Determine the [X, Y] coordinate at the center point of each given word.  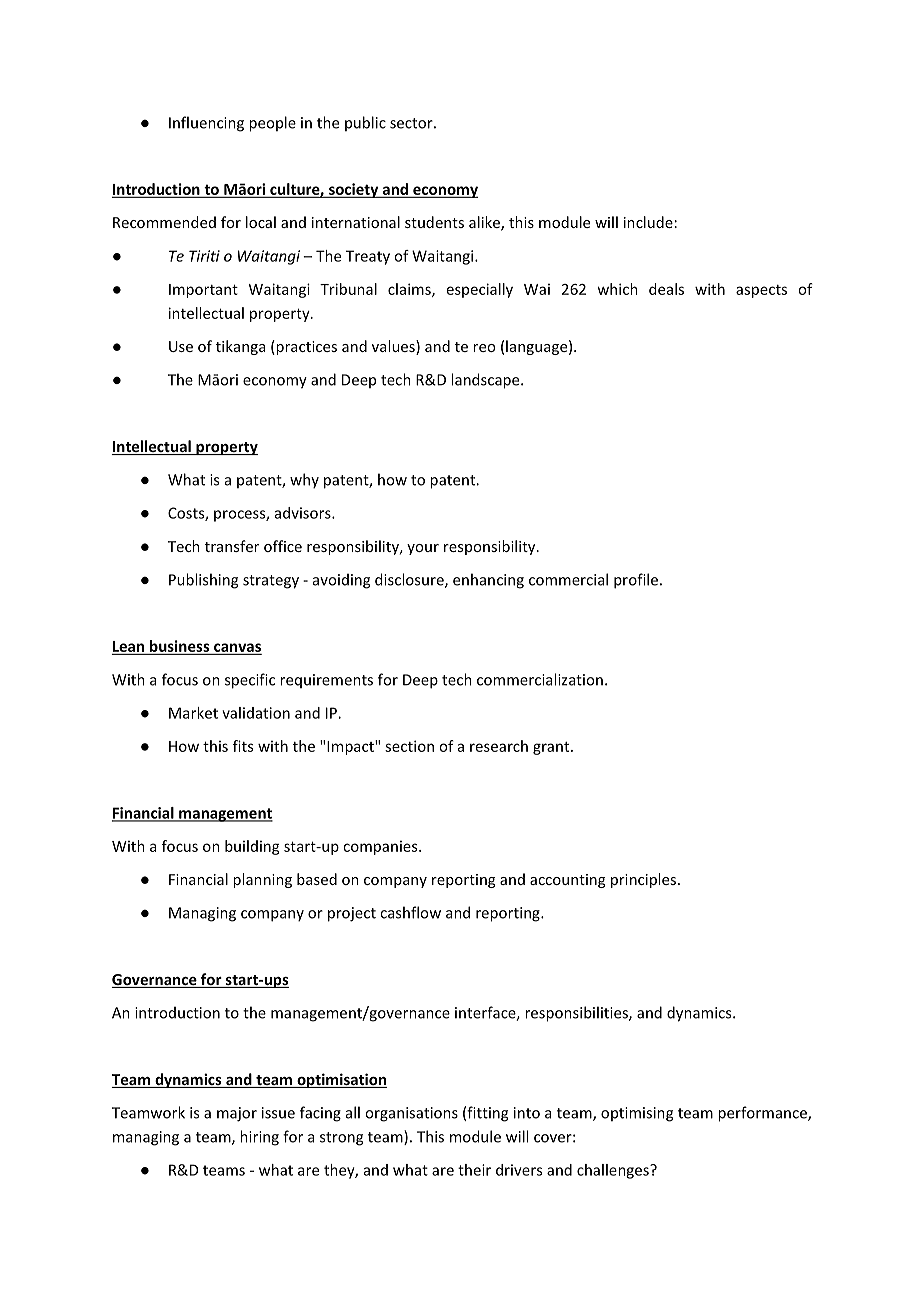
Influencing [206, 124]
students [434, 222]
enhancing [488, 581]
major [237, 1114]
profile [636, 581]
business [180, 646]
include [648, 222]
